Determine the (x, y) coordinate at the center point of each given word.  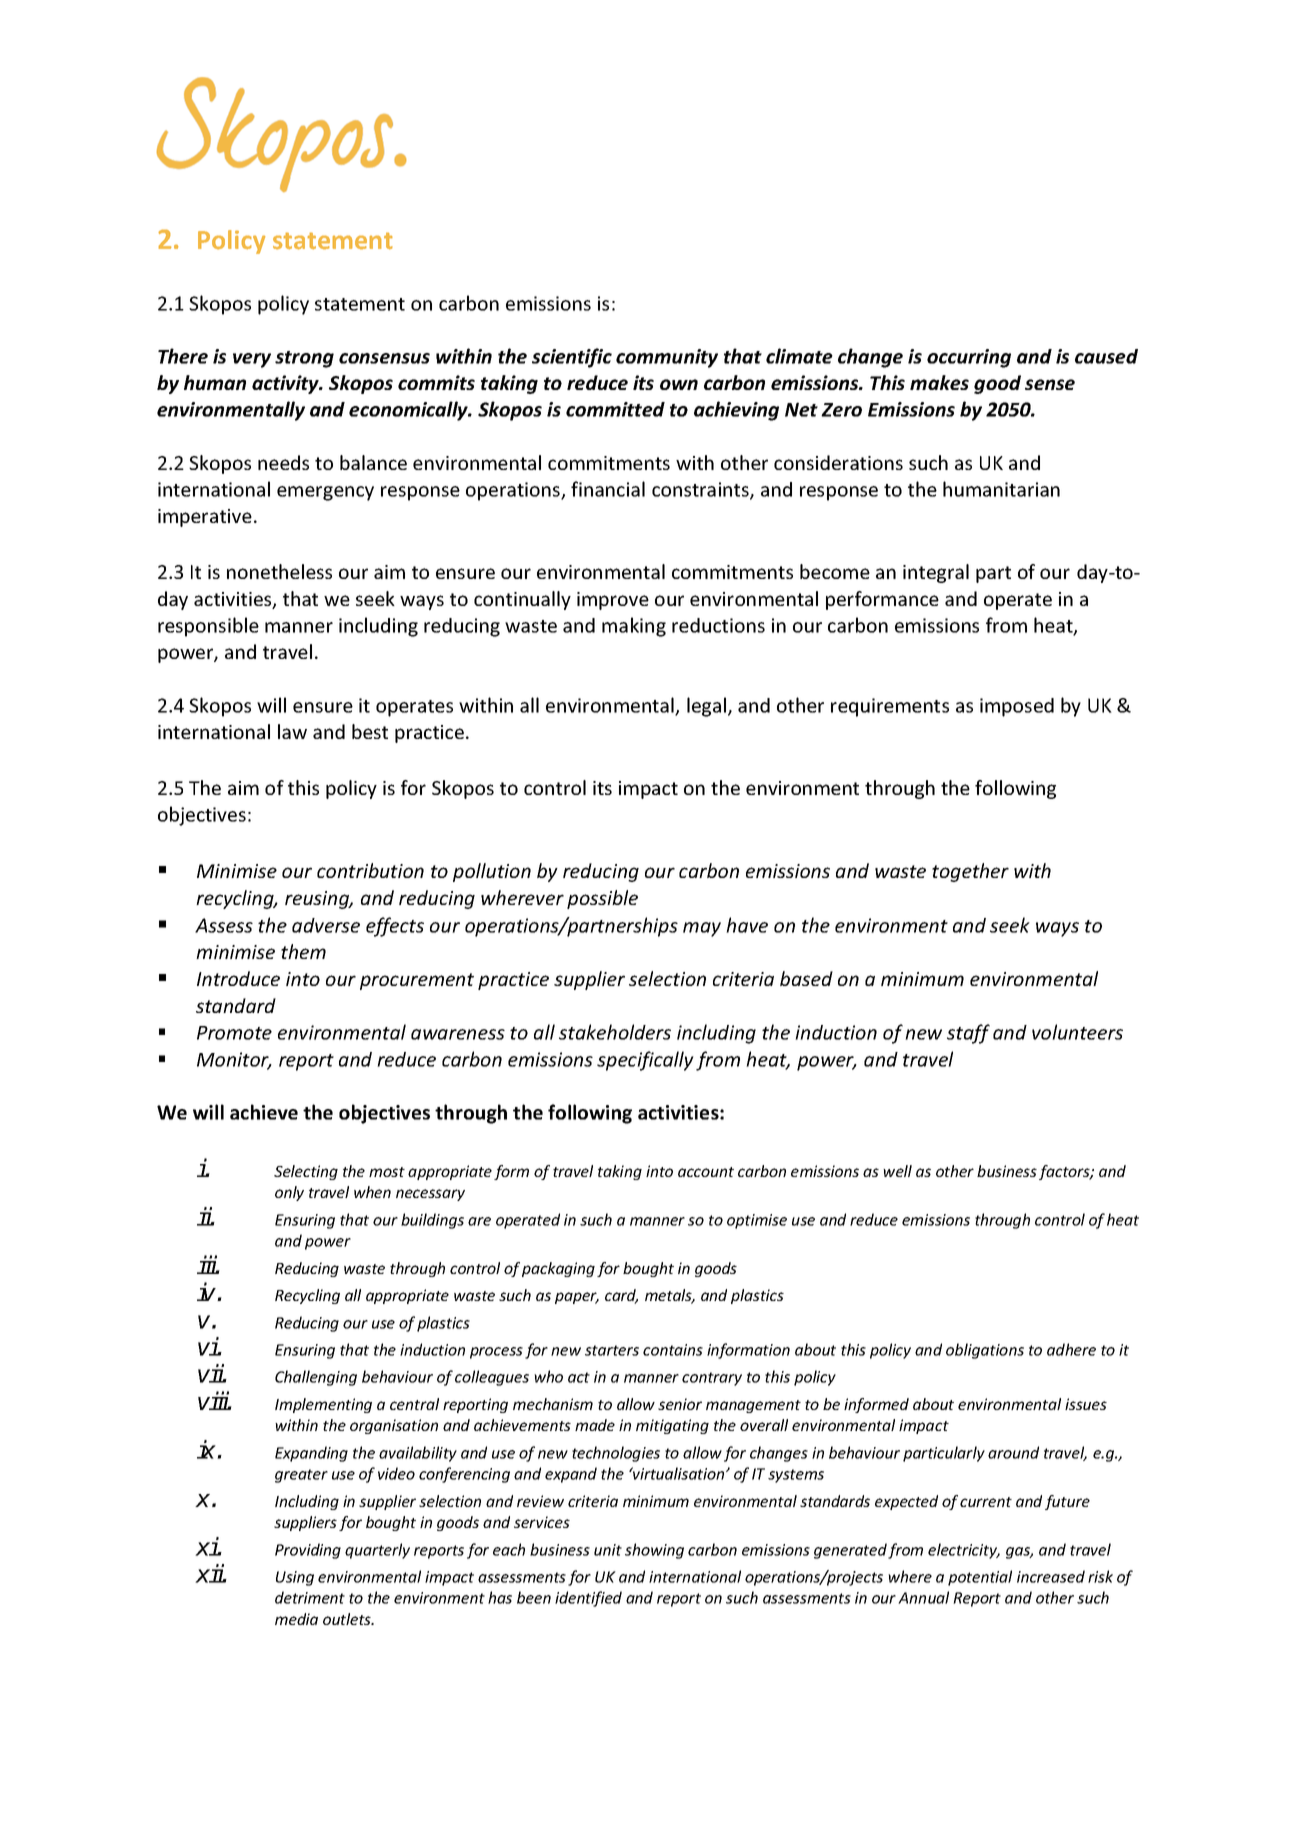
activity (286, 384)
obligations (985, 1351)
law (292, 731)
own (679, 384)
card (621, 1296)
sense (1050, 384)
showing (654, 1551)
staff (968, 1034)
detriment (310, 1597)
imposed (1017, 707)
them (303, 951)
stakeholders (615, 1032)
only (289, 1193)
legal (706, 707)
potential (980, 1578)
